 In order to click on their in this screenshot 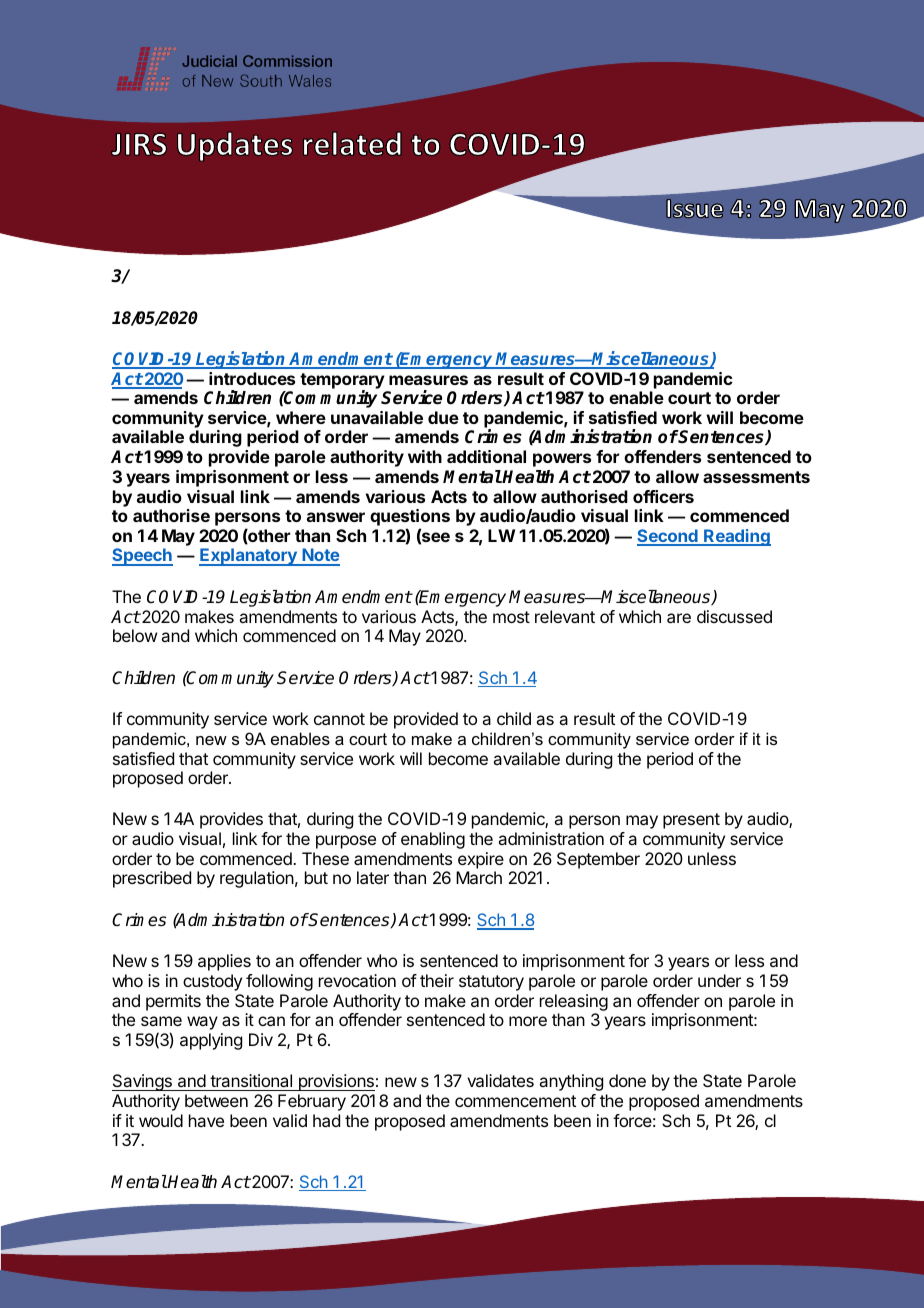, I will do `click(437, 980)`.
